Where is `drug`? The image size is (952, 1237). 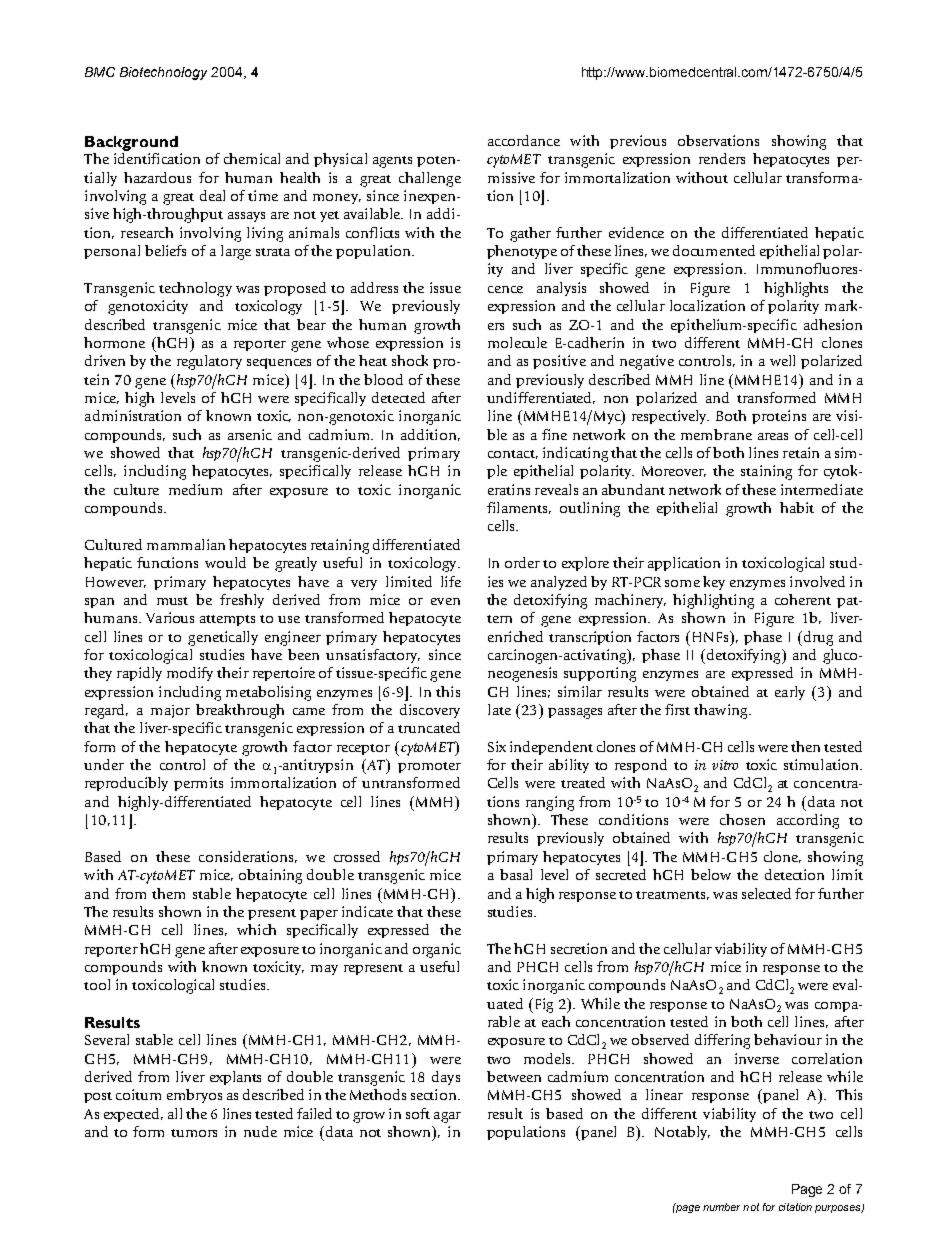
drug is located at coordinates (817, 638).
